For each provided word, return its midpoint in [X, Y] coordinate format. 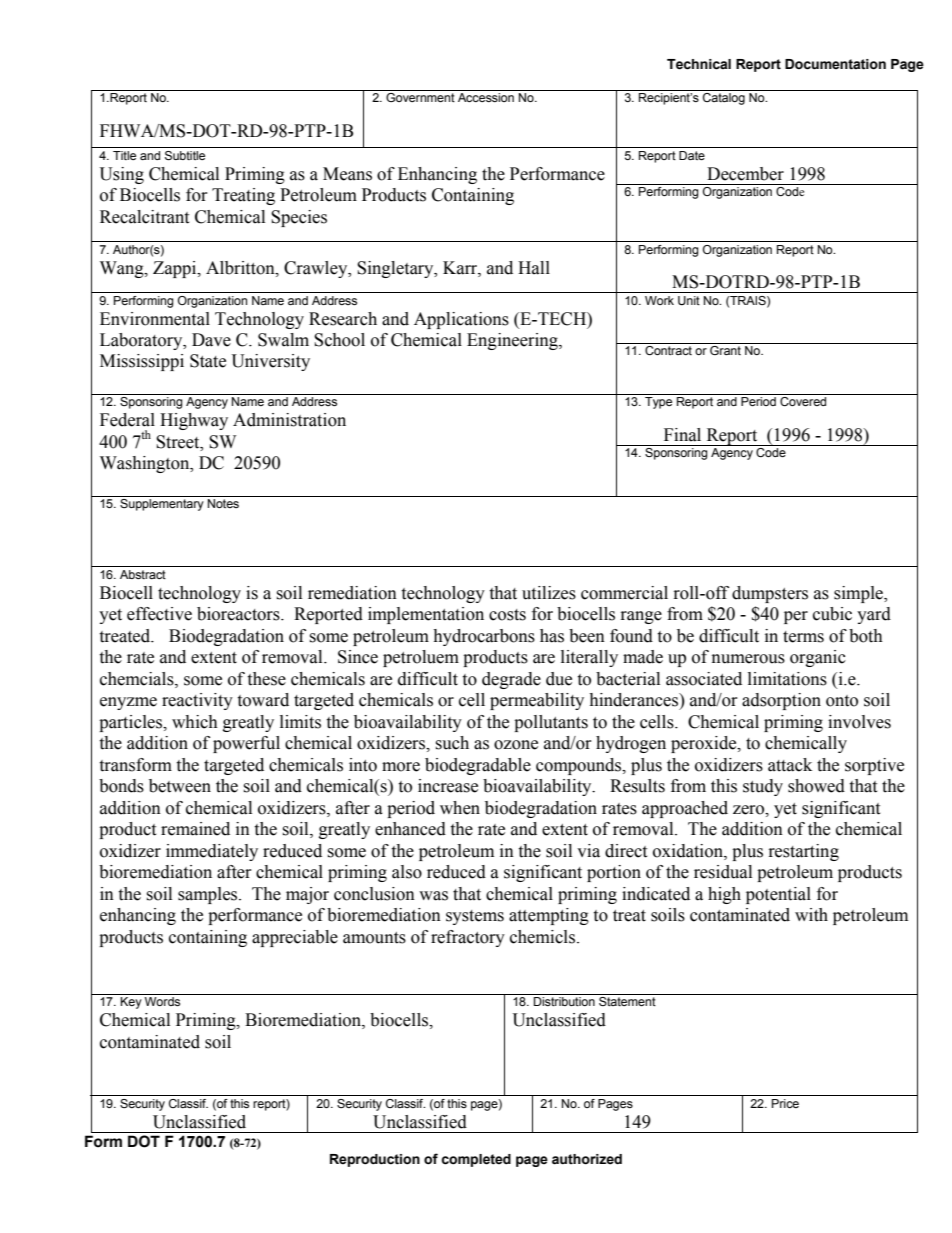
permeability [537, 701]
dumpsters [770, 594]
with [811, 915]
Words [162, 1001]
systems [475, 917]
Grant [725, 350]
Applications [461, 320]
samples [209, 895]
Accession [486, 97]
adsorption [781, 701]
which [195, 722]
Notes [223, 503]
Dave [211, 340]
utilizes [549, 593]
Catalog [724, 99]
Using [122, 175]
